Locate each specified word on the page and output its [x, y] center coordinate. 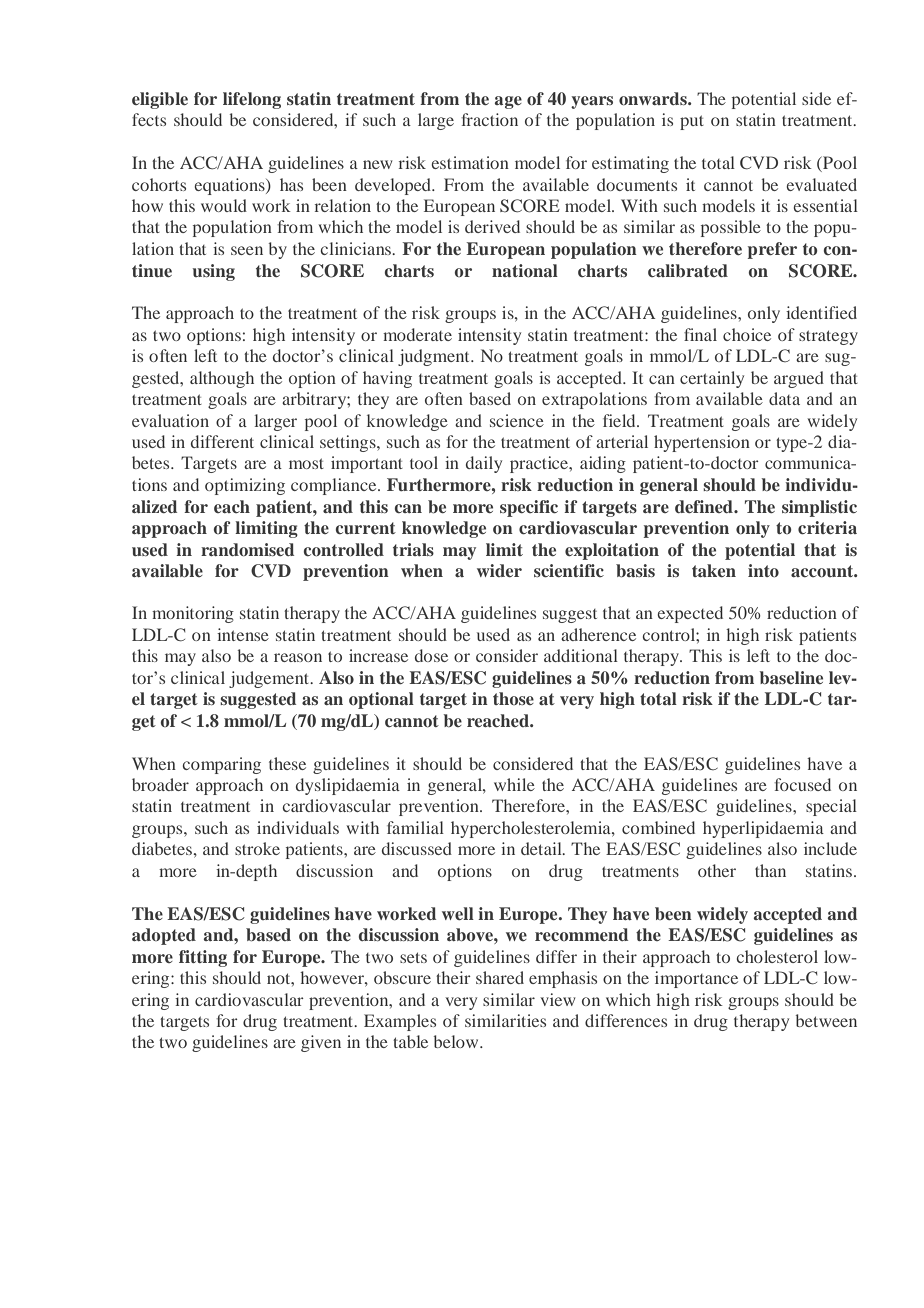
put [692, 122]
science [517, 420]
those [513, 698]
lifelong [252, 100]
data [784, 398]
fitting [203, 958]
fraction [489, 119]
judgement [270, 679]
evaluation [170, 420]
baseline [791, 677]
